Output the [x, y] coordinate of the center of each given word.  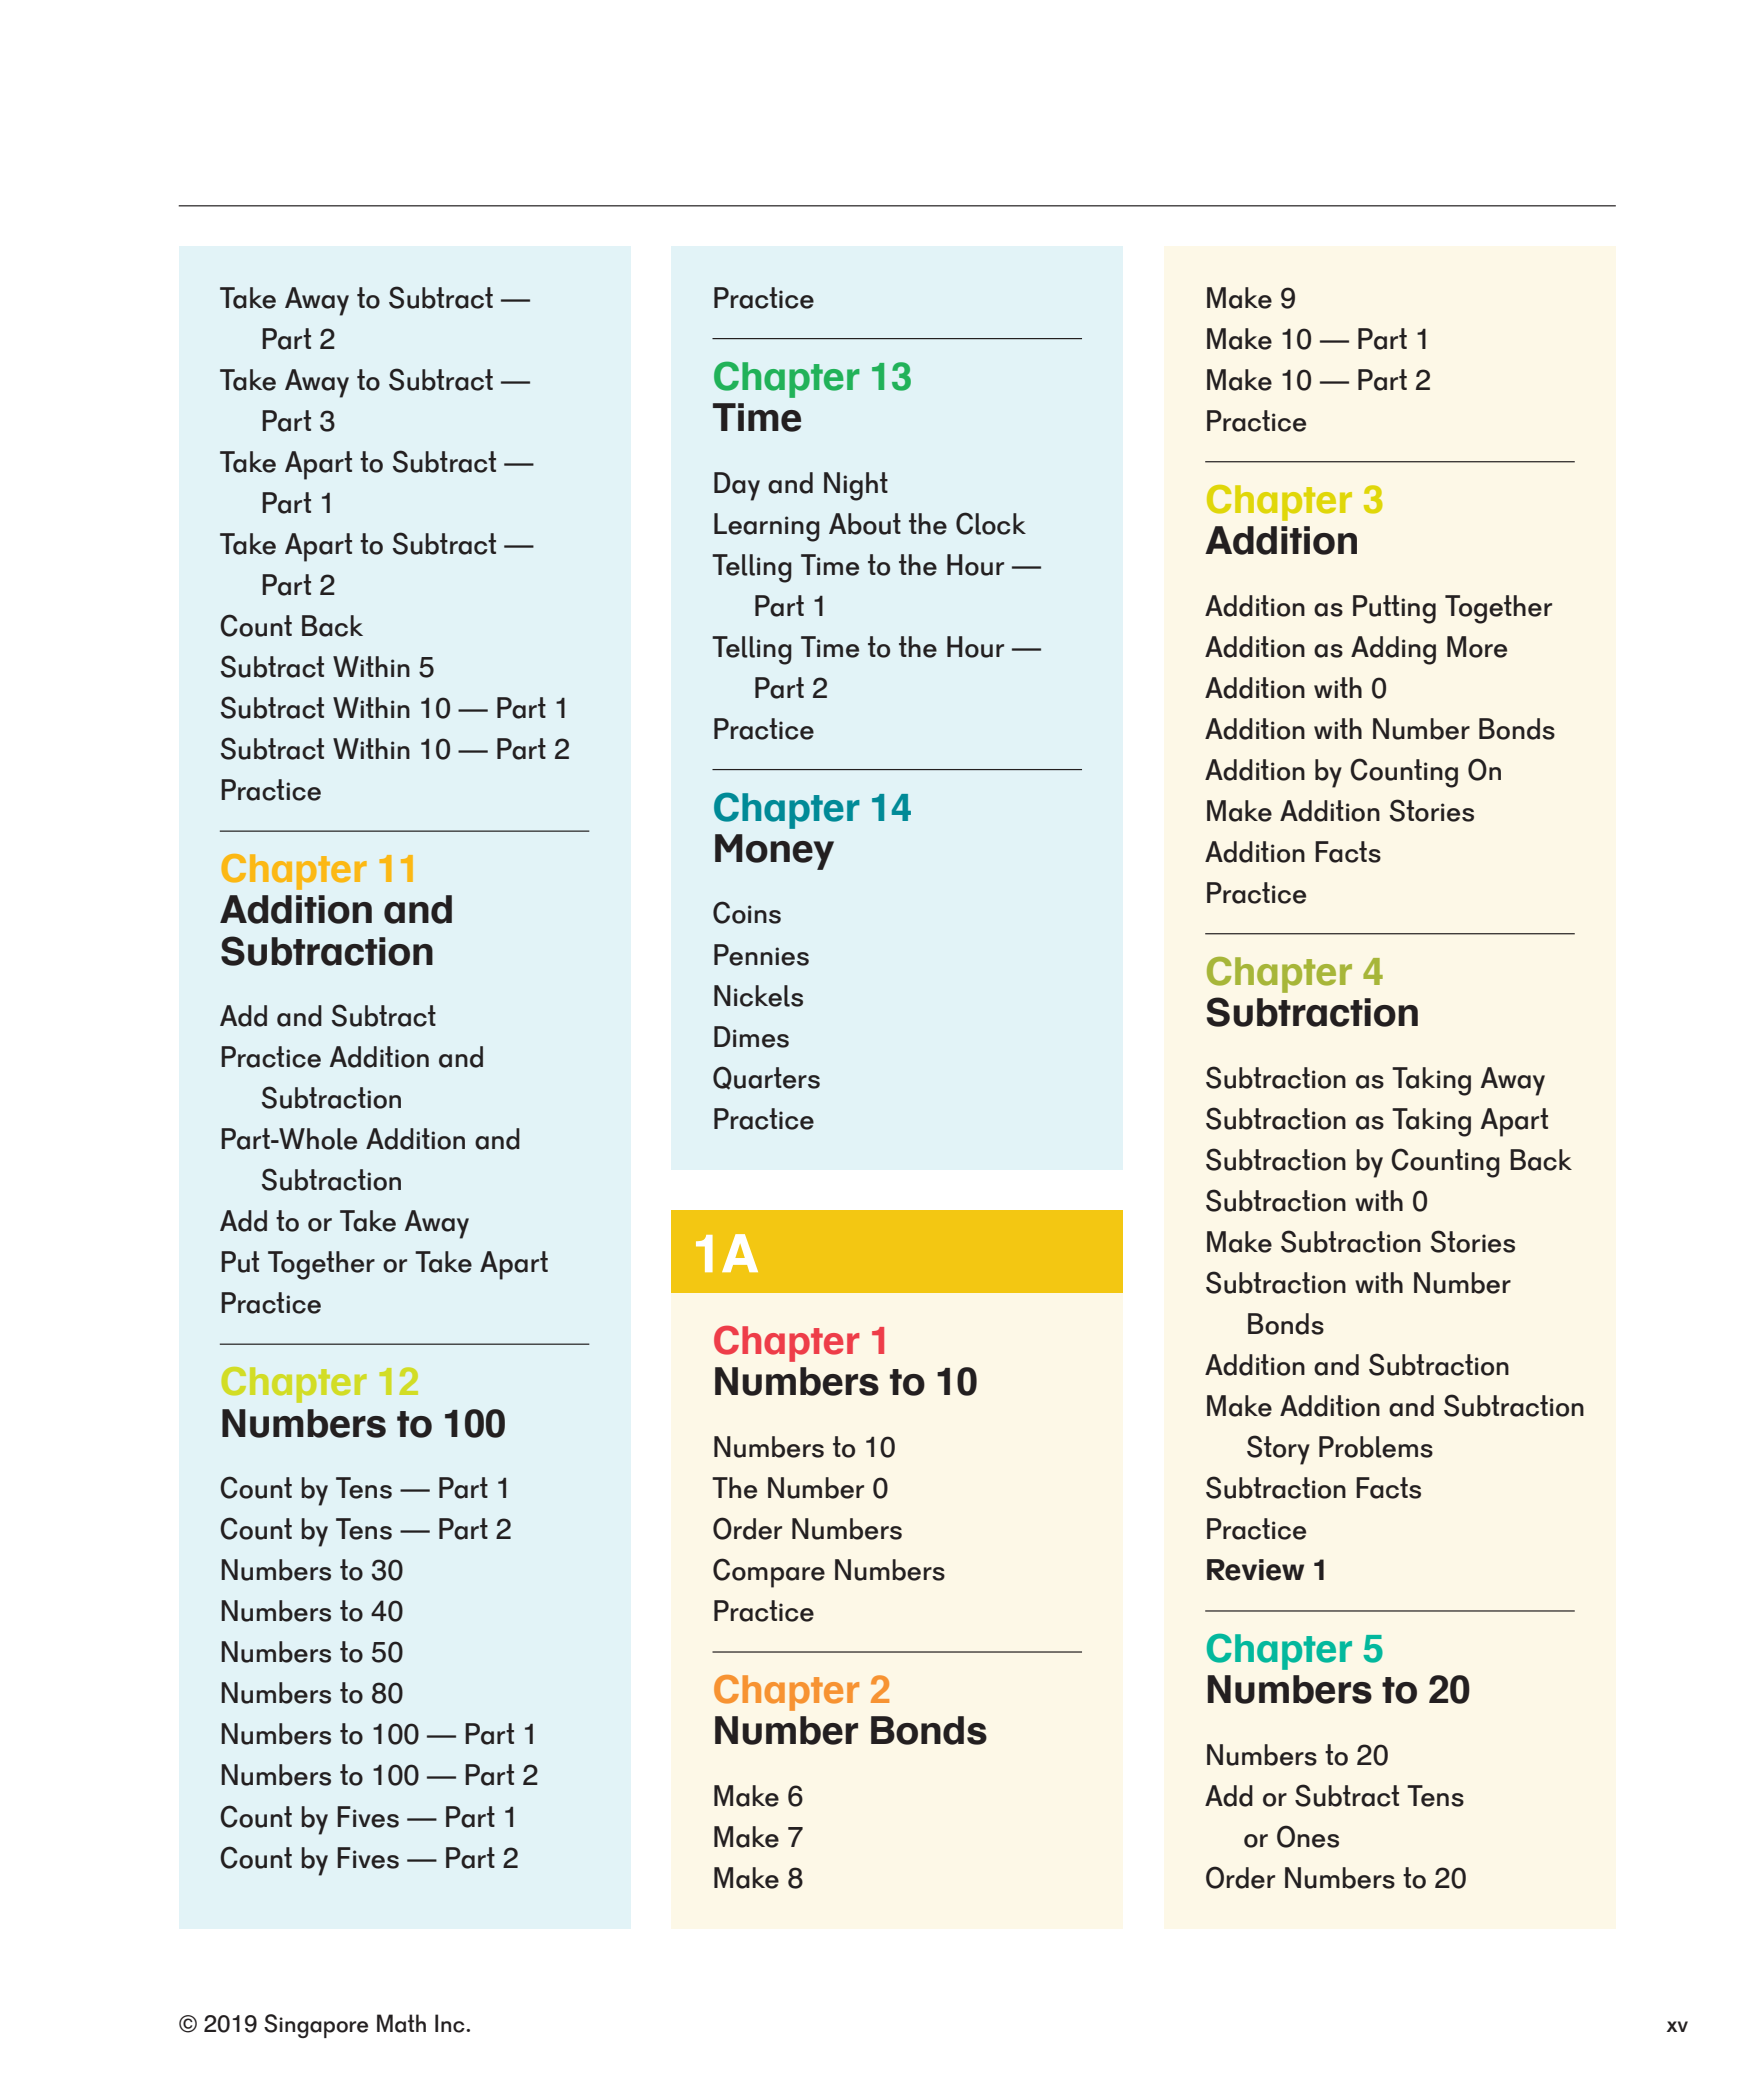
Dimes [751, 1037]
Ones [1308, 1836]
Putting [1394, 609]
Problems [1376, 1447]
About [865, 524]
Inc [451, 2023]
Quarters [766, 1078]
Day [737, 486]
